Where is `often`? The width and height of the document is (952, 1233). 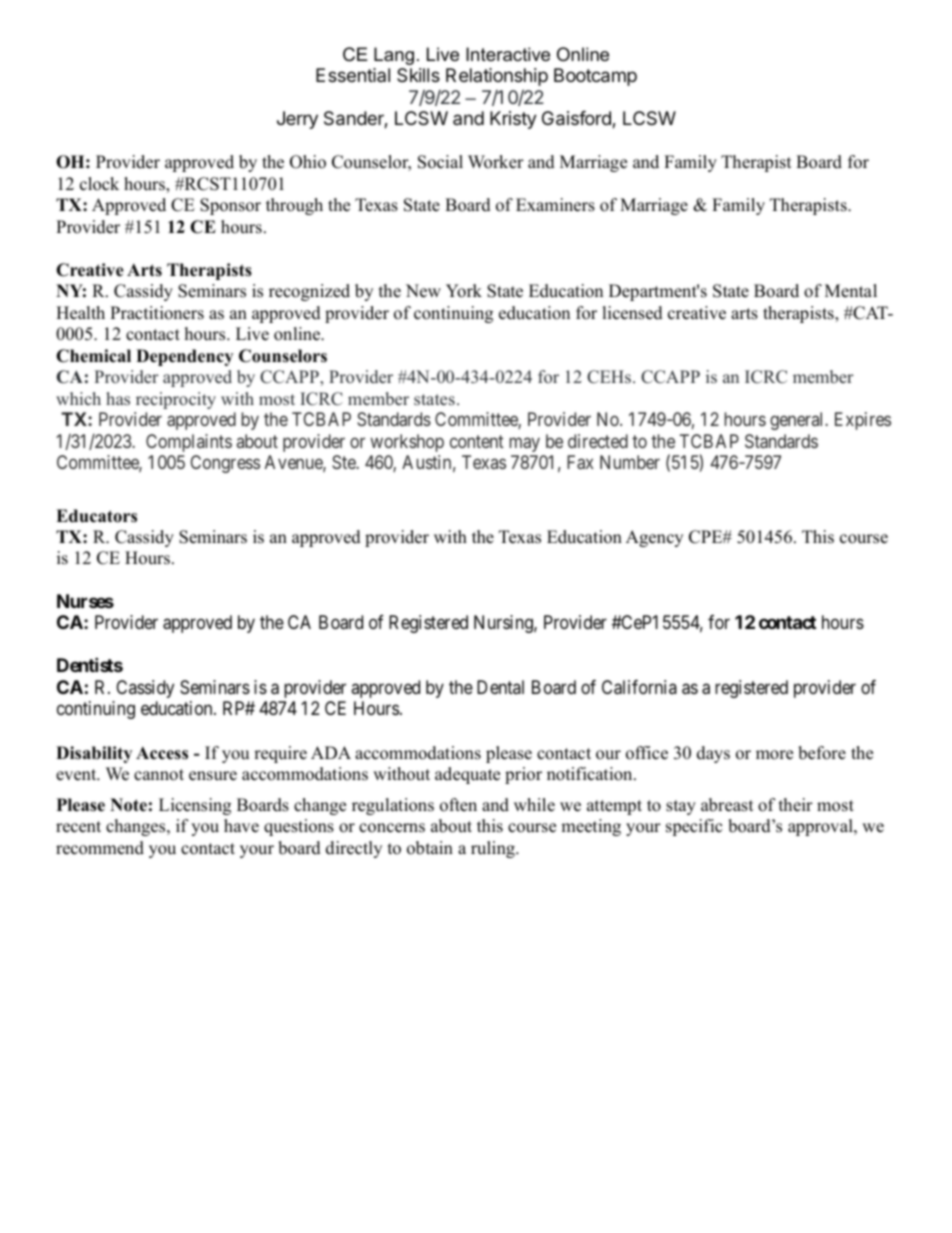 often is located at coordinates (458, 805).
